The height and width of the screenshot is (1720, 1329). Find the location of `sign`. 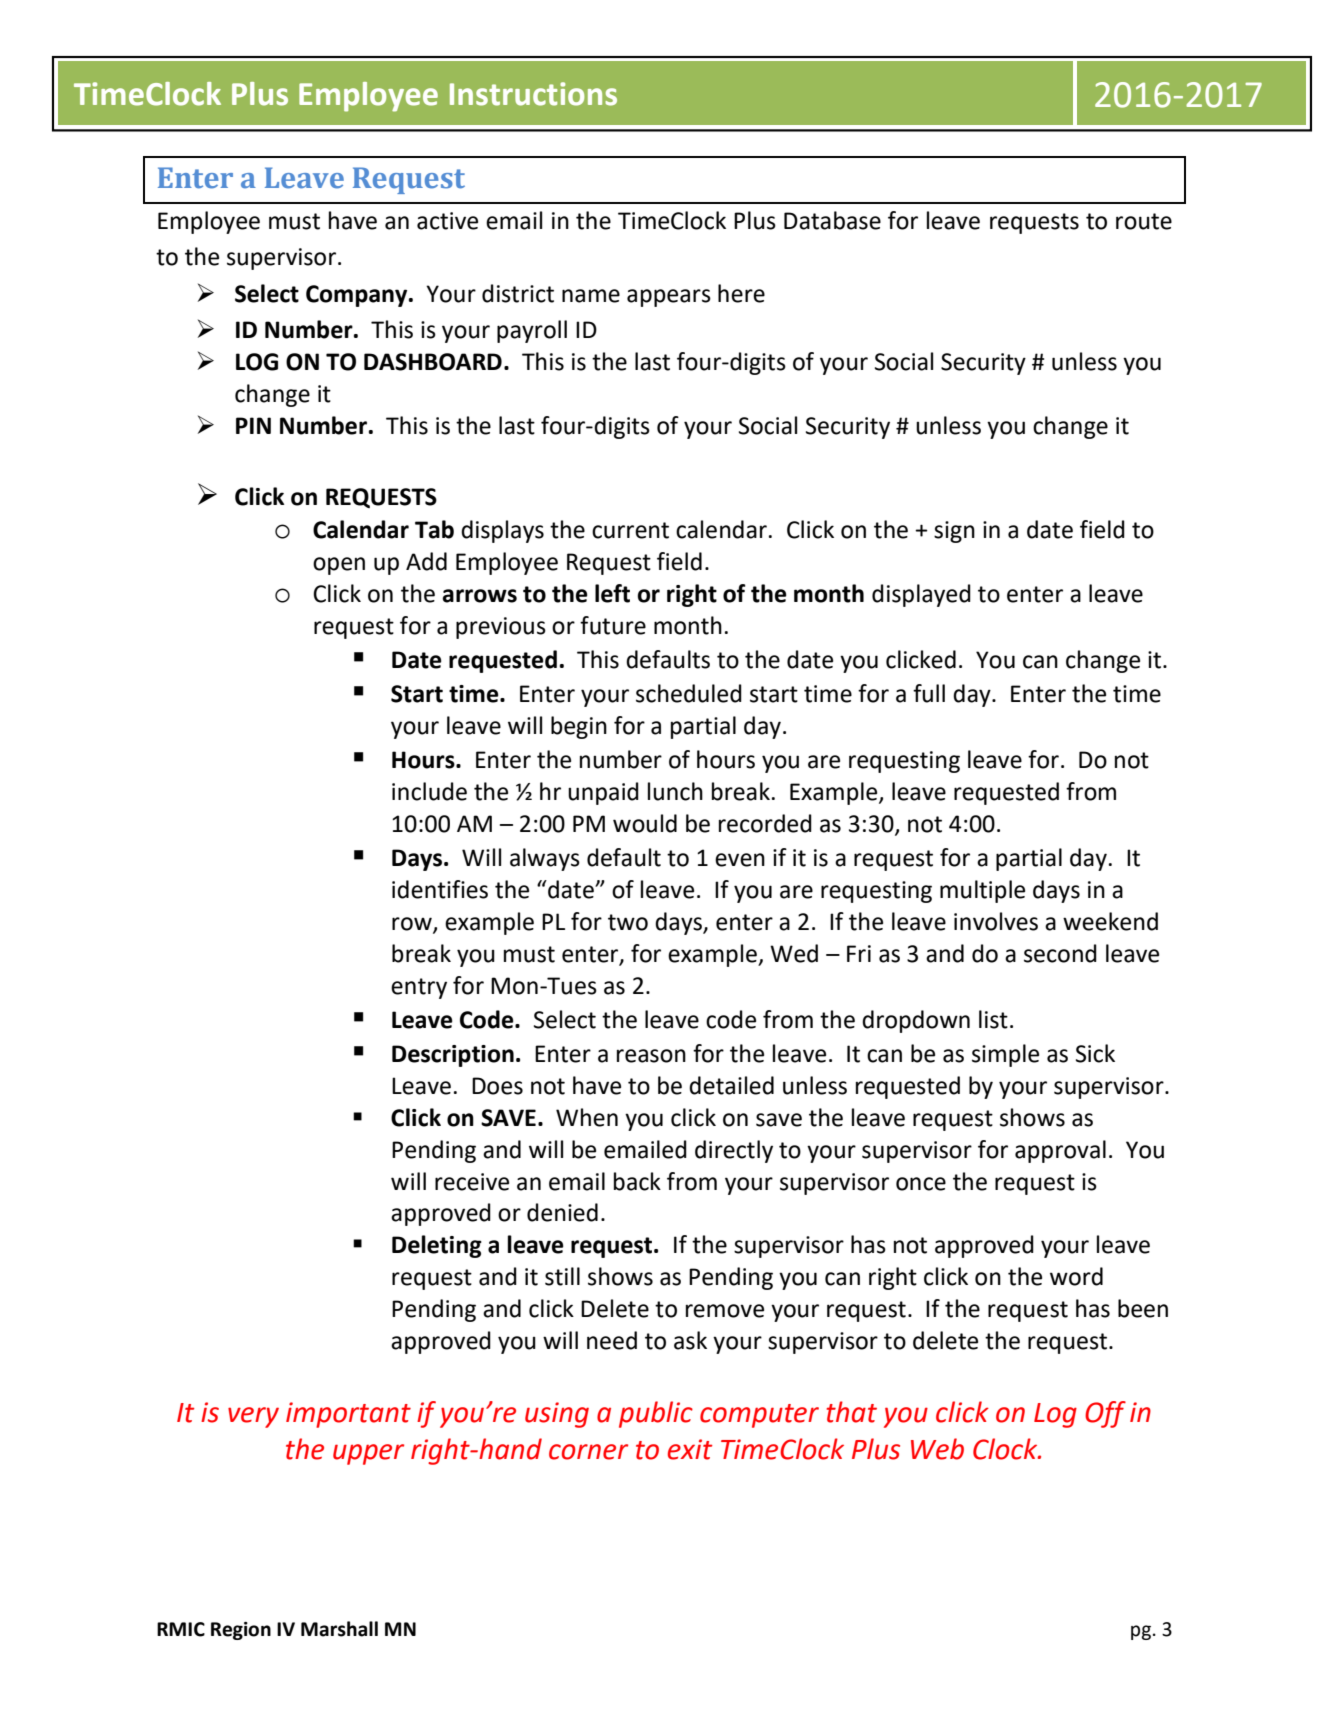

sign is located at coordinates (954, 532).
